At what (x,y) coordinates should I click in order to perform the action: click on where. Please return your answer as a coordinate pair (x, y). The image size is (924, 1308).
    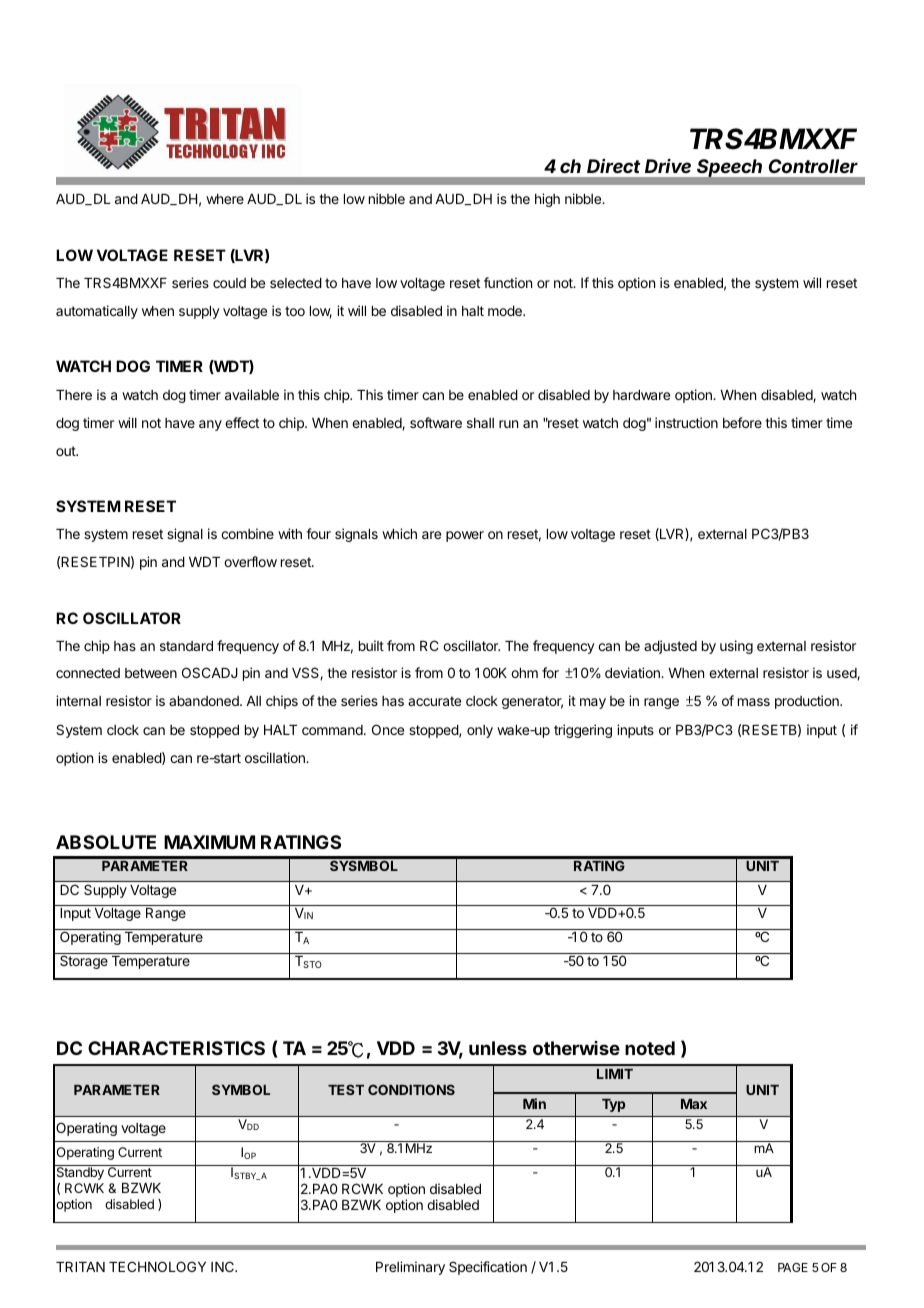
    Looking at the image, I should click on (225, 199).
